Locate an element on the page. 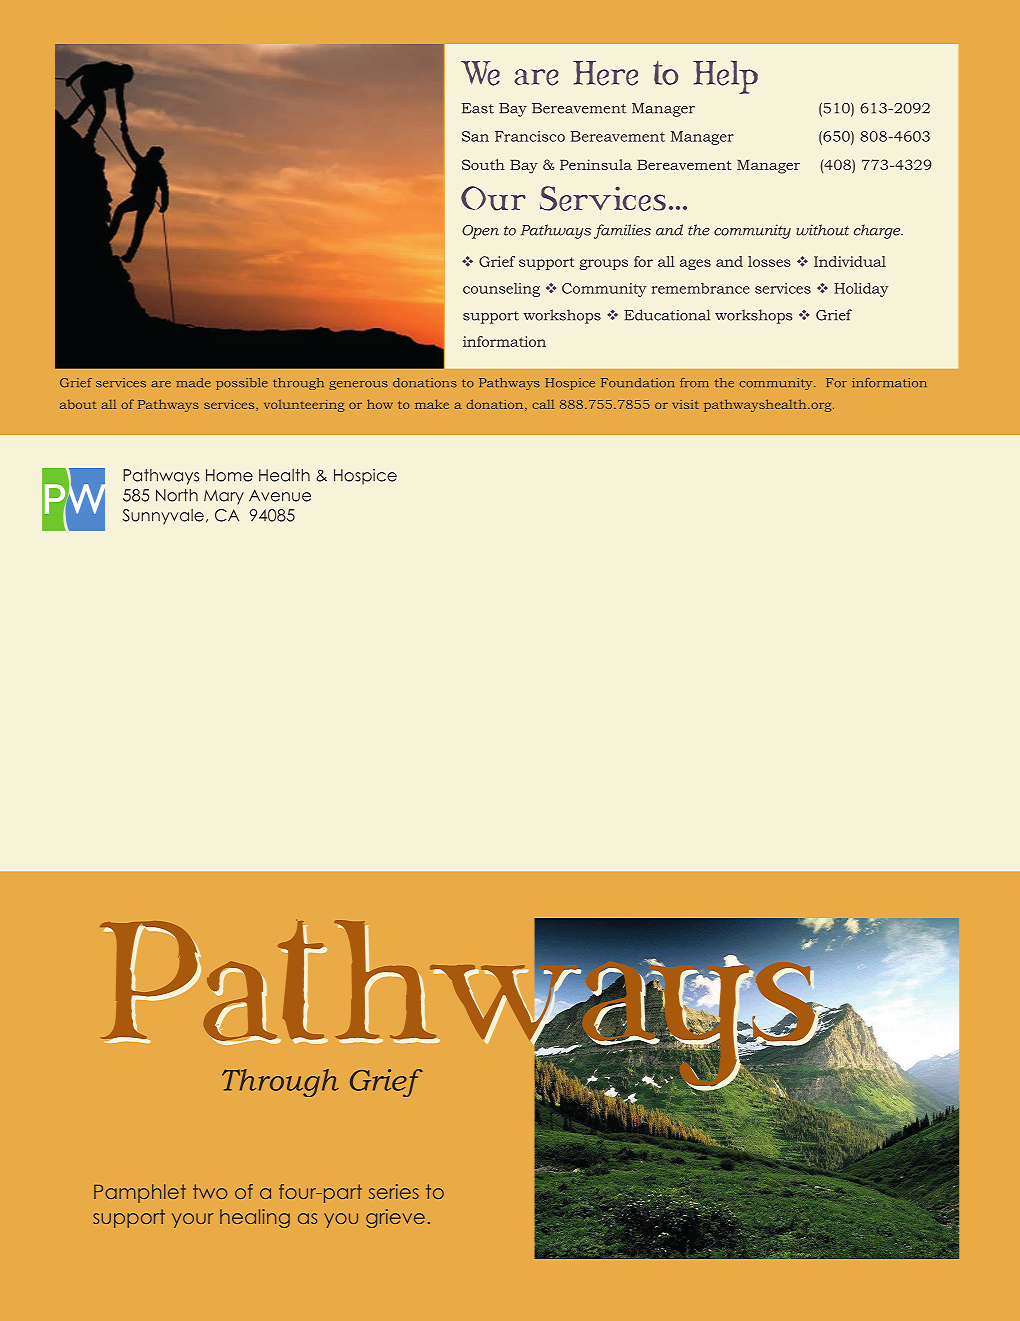  two is located at coordinates (210, 1191).
